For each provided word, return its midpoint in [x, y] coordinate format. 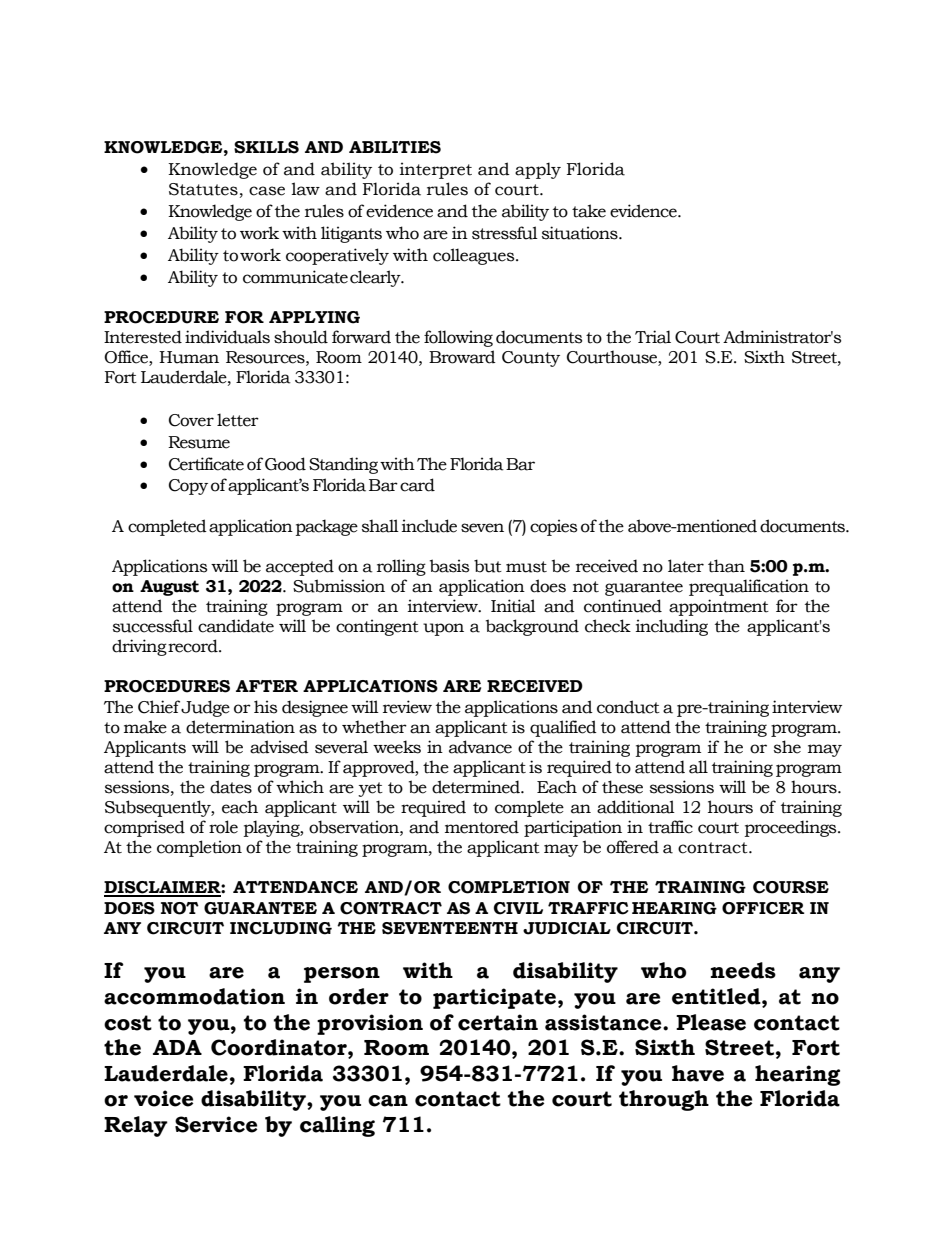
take [589, 211]
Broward [462, 357]
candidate [236, 626]
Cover [191, 420]
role [223, 827]
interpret [436, 170]
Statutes [203, 189]
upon [443, 629]
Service [216, 1124]
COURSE [791, 887]
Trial [653, 337]
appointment [719, 607]
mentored [482, 827]
